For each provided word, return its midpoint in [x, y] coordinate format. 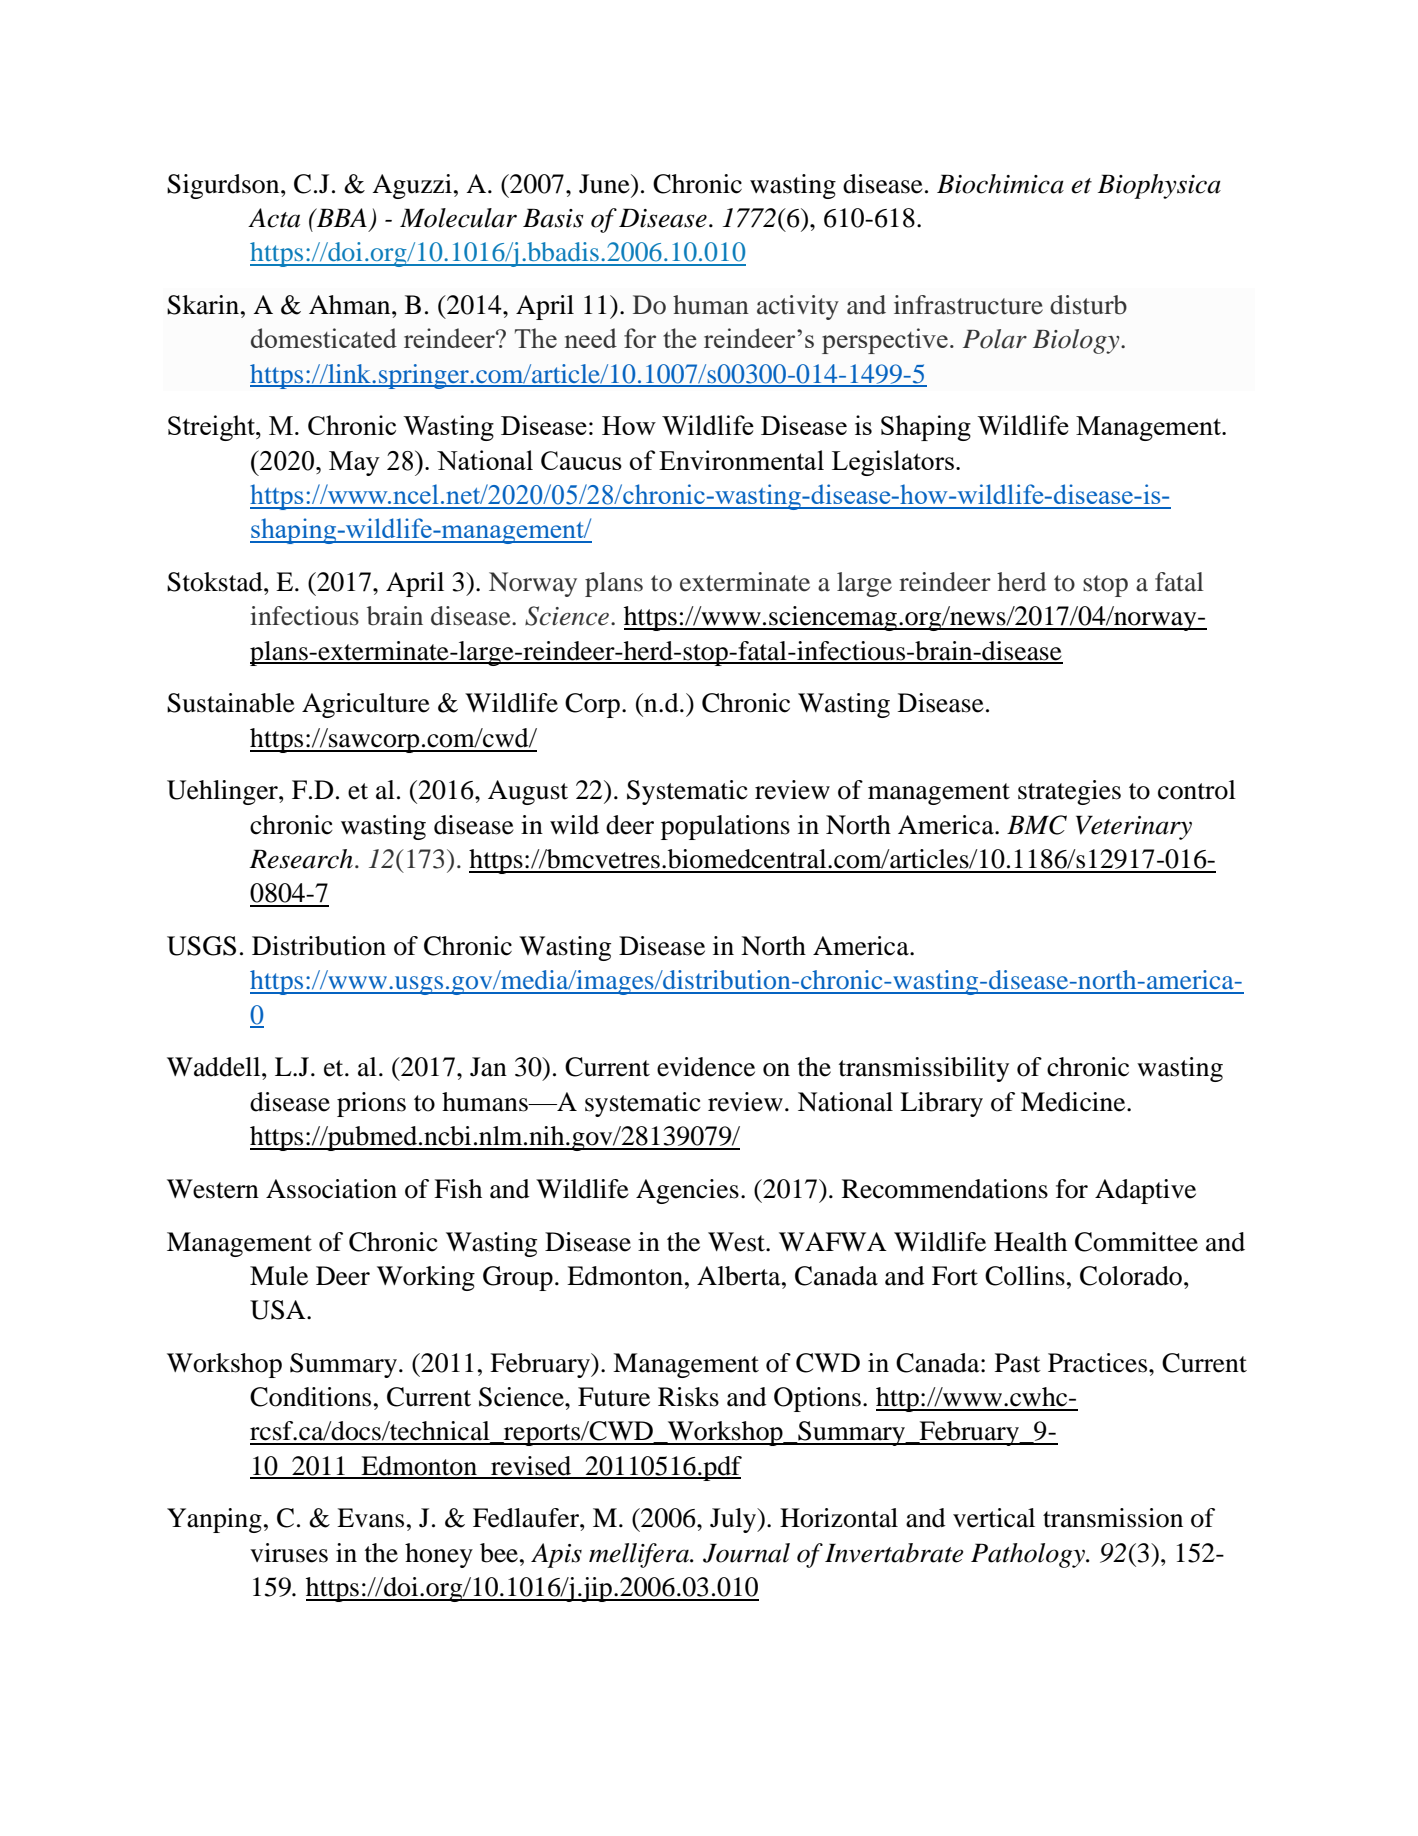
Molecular [458, 218]
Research [301, 859]
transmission [1113, 1518]
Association [331, 1189]
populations [725, 827]
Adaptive [1145, 1191]
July [734, 1520]
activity [798, 307]
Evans [370, 1518]
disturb [1088, 305]
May [354, 463]
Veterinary [1134, 827]
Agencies [687, 1191]
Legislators [893, 463]
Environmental [741, 460]
